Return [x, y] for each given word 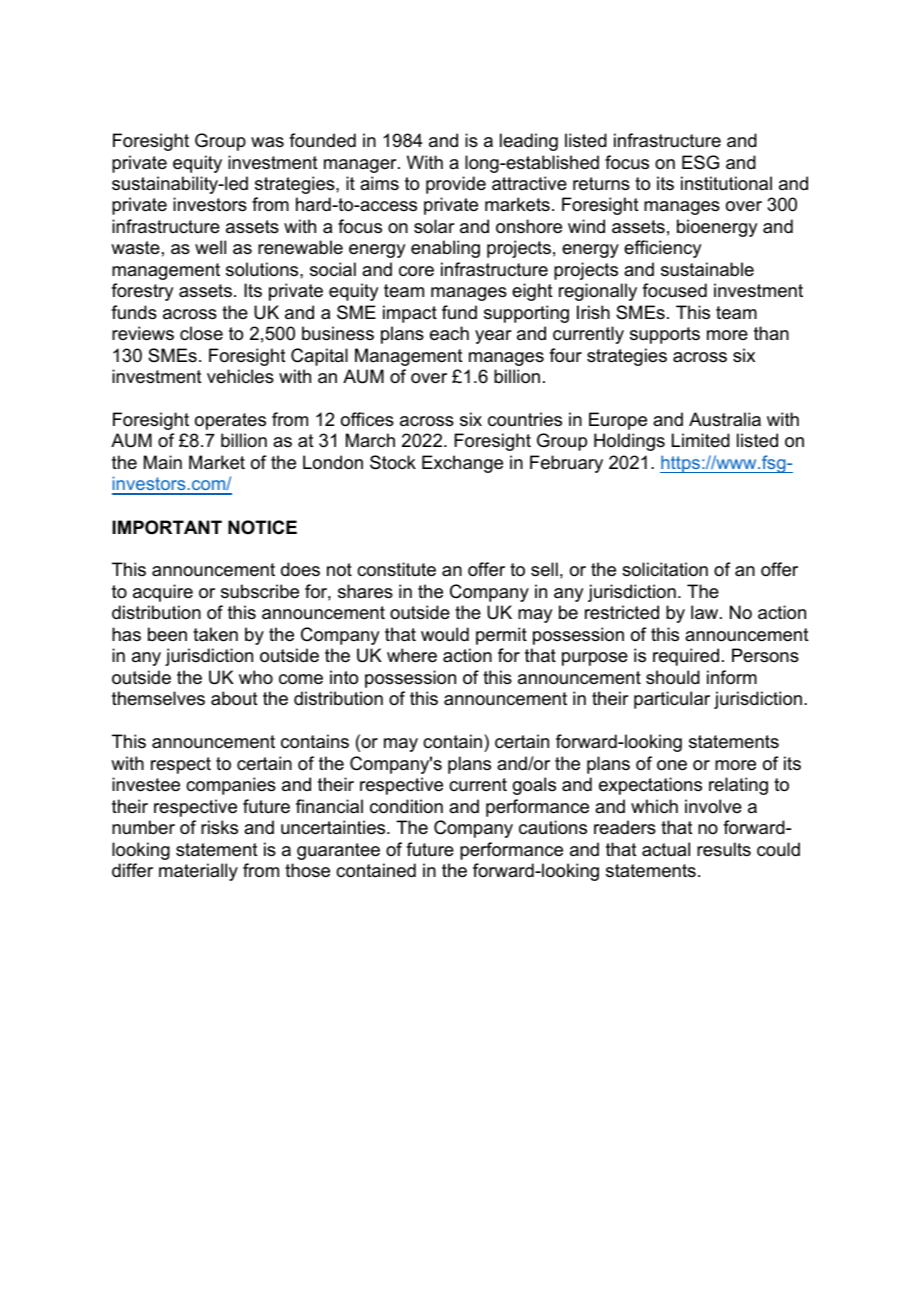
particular [672, 700]
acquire [163, 593]
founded [322, 140]
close [201, 333]
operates [230, 421]
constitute [396, 569]
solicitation [665, 569]
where [412, 655]
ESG [700, 162]
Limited [701, 440]
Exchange [462, 464]
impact [410, 314]
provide [456, 185]
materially [198, 872]
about [234, 698]
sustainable [707, 269]
